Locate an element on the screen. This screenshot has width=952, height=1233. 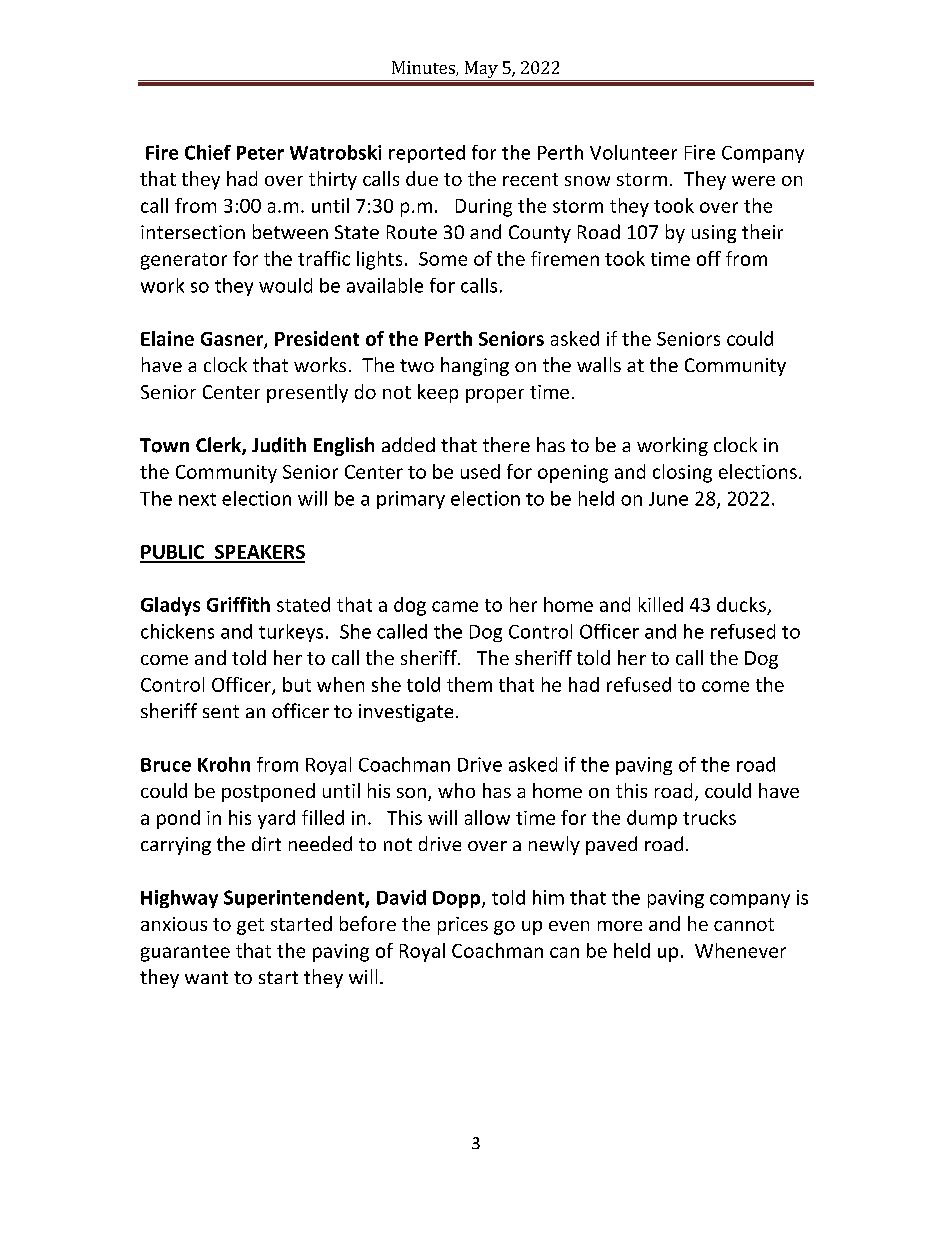
using is located at coordinates (714, 234).
